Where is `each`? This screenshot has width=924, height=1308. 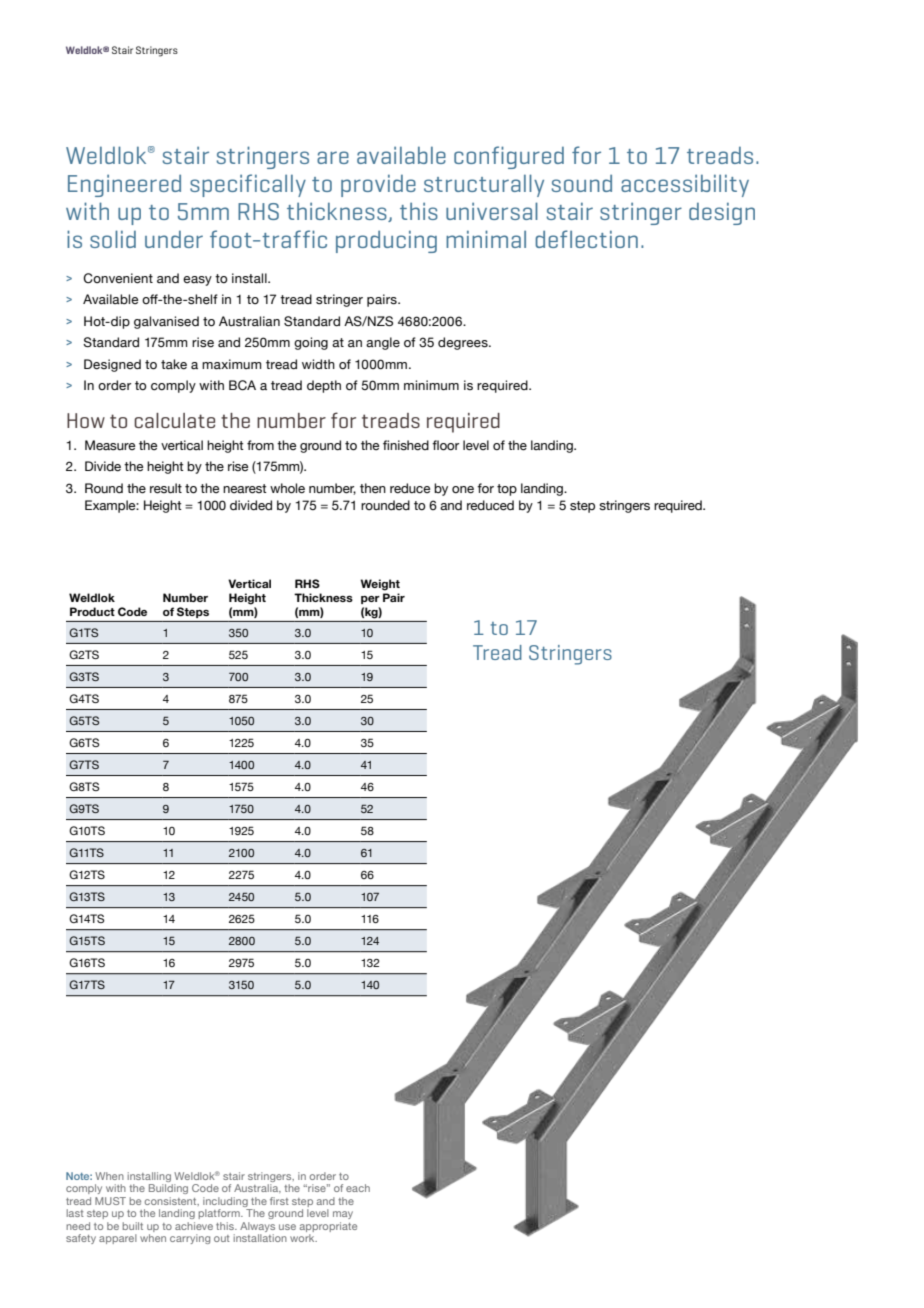 each is located at coordinates (358, 1188).
